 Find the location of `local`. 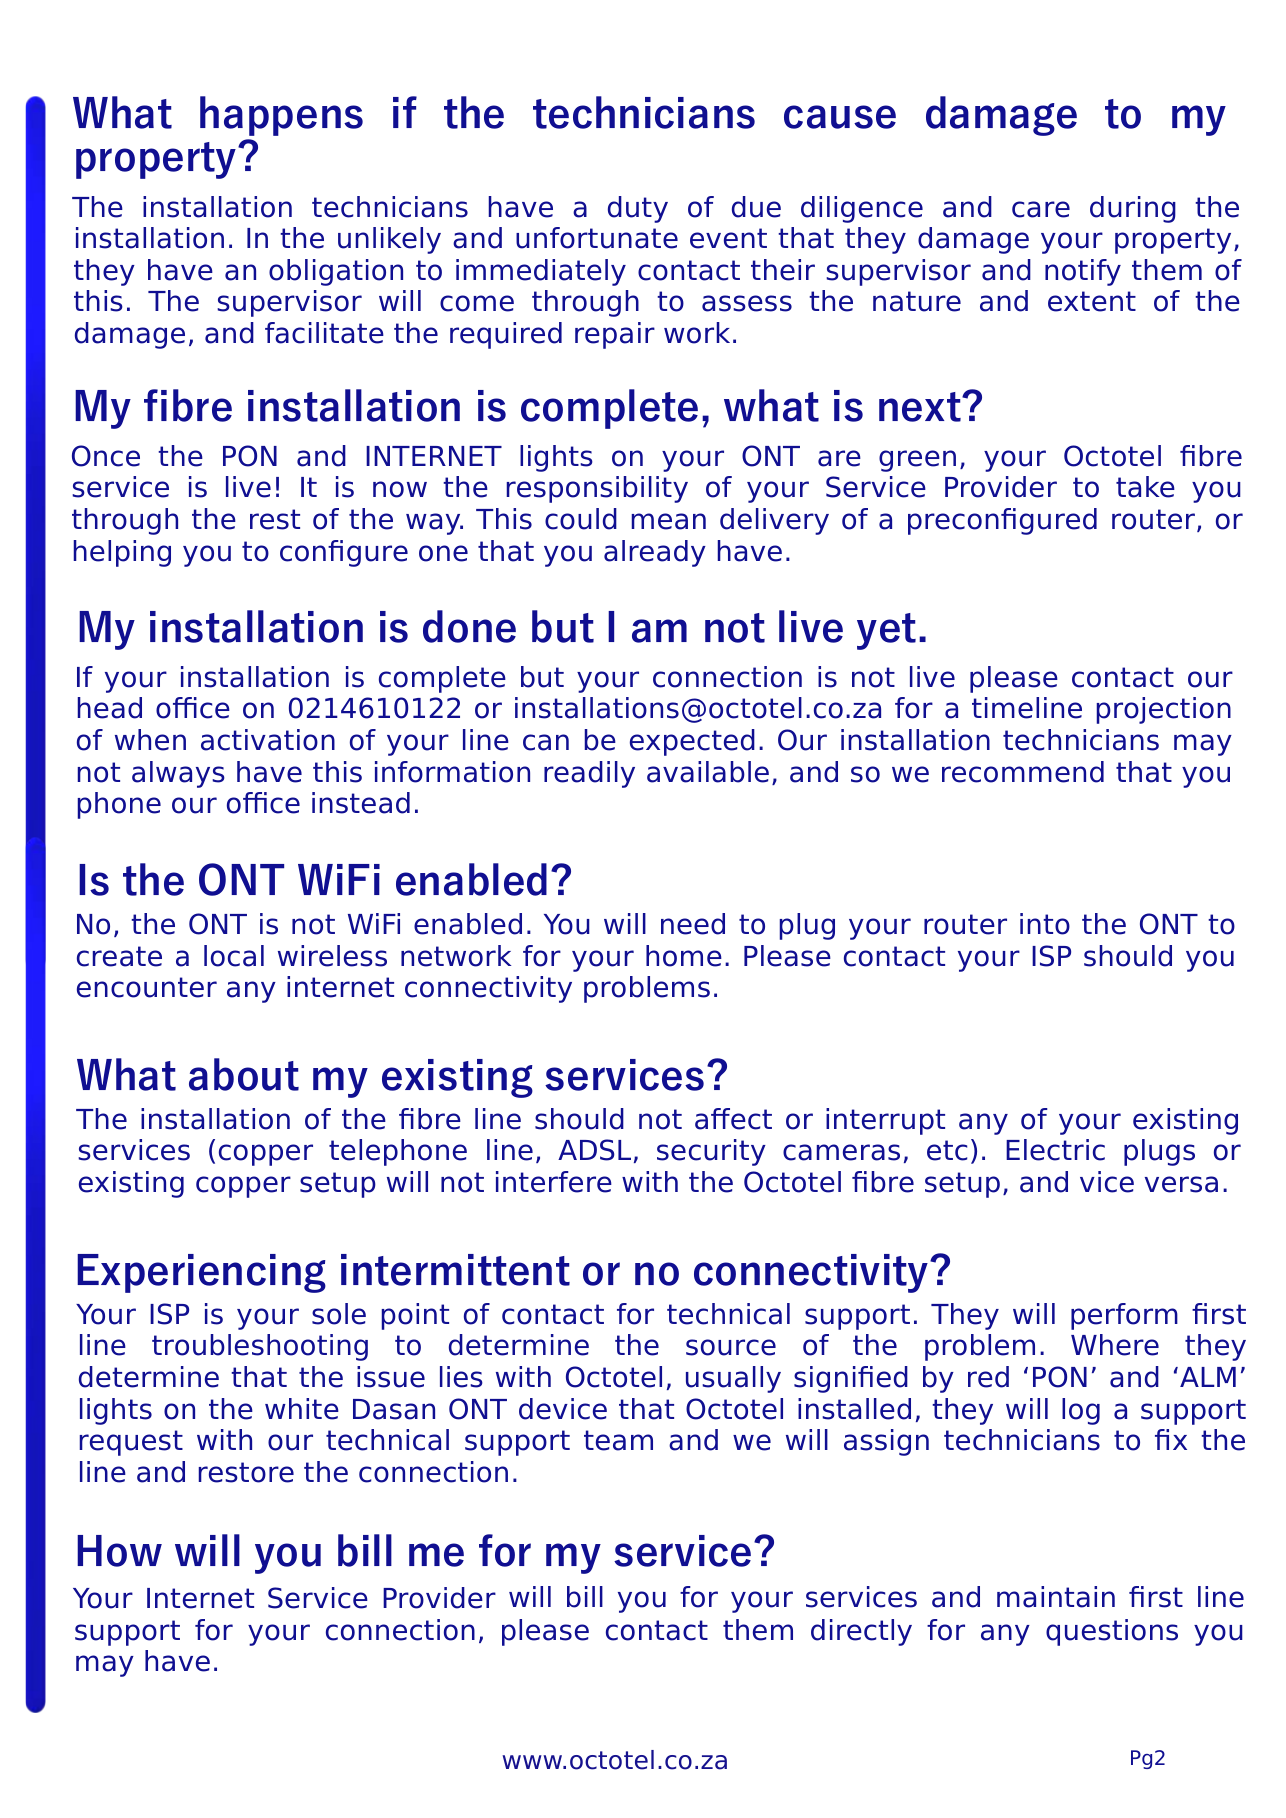

local is located at coordinates (234, 956).
